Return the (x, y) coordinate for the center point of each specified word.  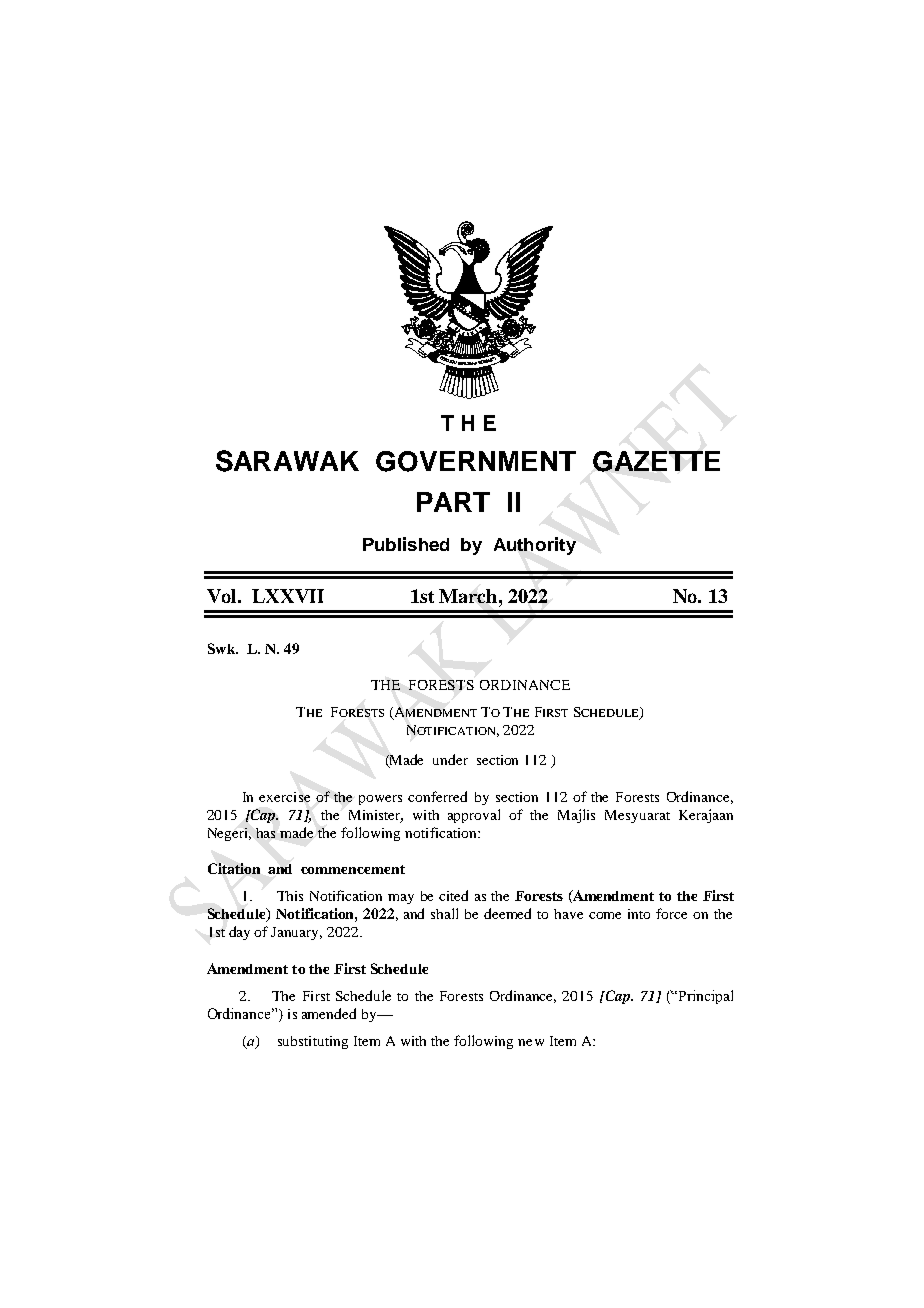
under (450, 759)
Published (406, 544)
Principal (704, 997)
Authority (535, 546)
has (265, 833)
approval (474, 816)
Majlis (576, 816)
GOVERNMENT (476, 461)
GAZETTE (656, 461)
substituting (313, 1042)
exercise (284, 797)
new (531, 1042)
